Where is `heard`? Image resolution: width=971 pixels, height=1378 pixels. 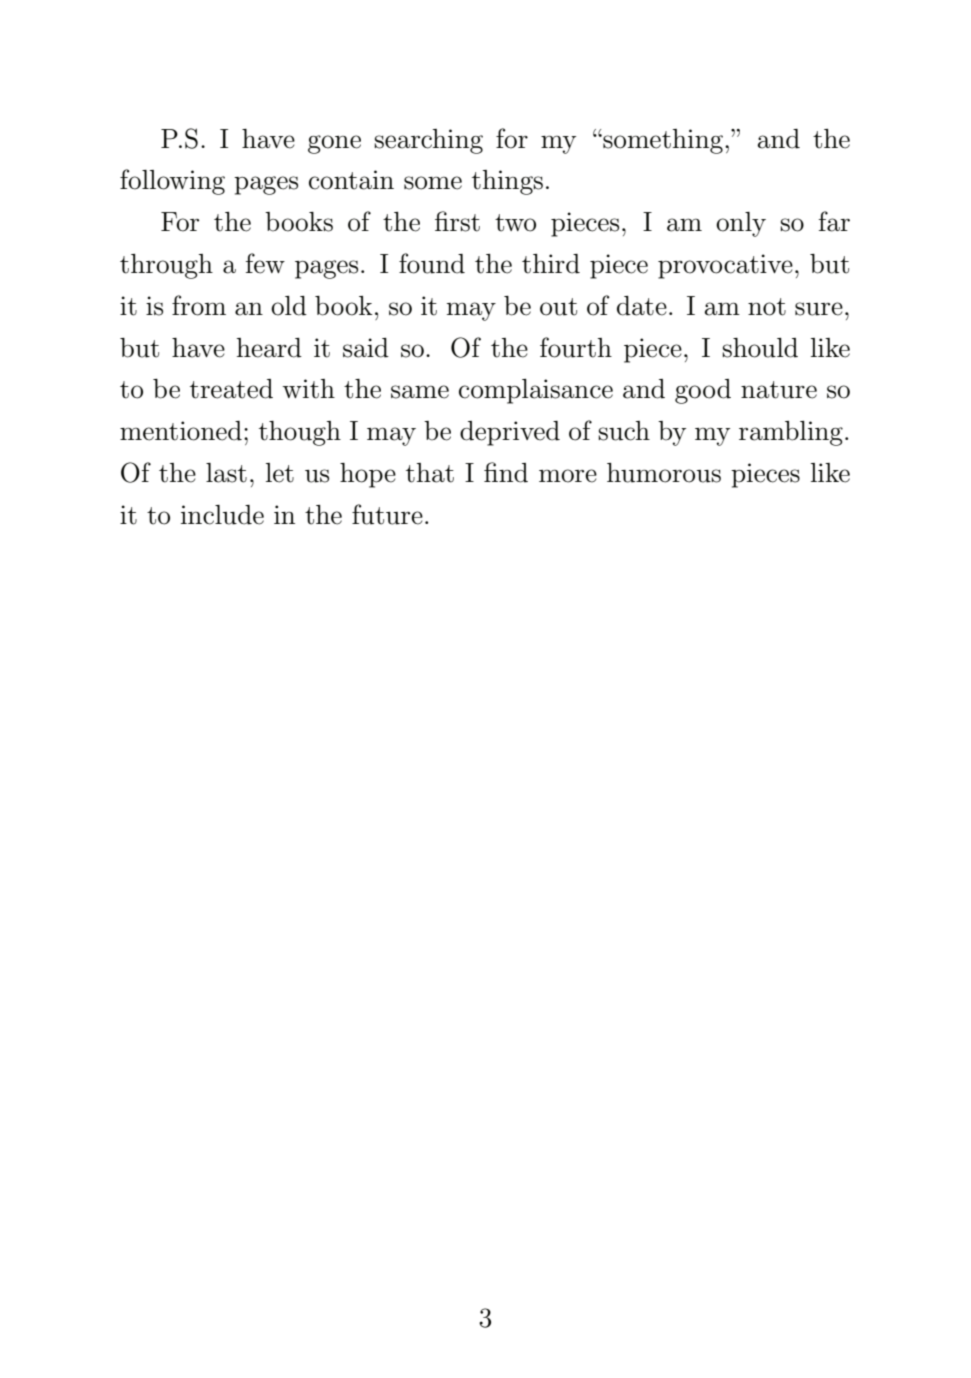
heard is located at coordinates (269, 348).
